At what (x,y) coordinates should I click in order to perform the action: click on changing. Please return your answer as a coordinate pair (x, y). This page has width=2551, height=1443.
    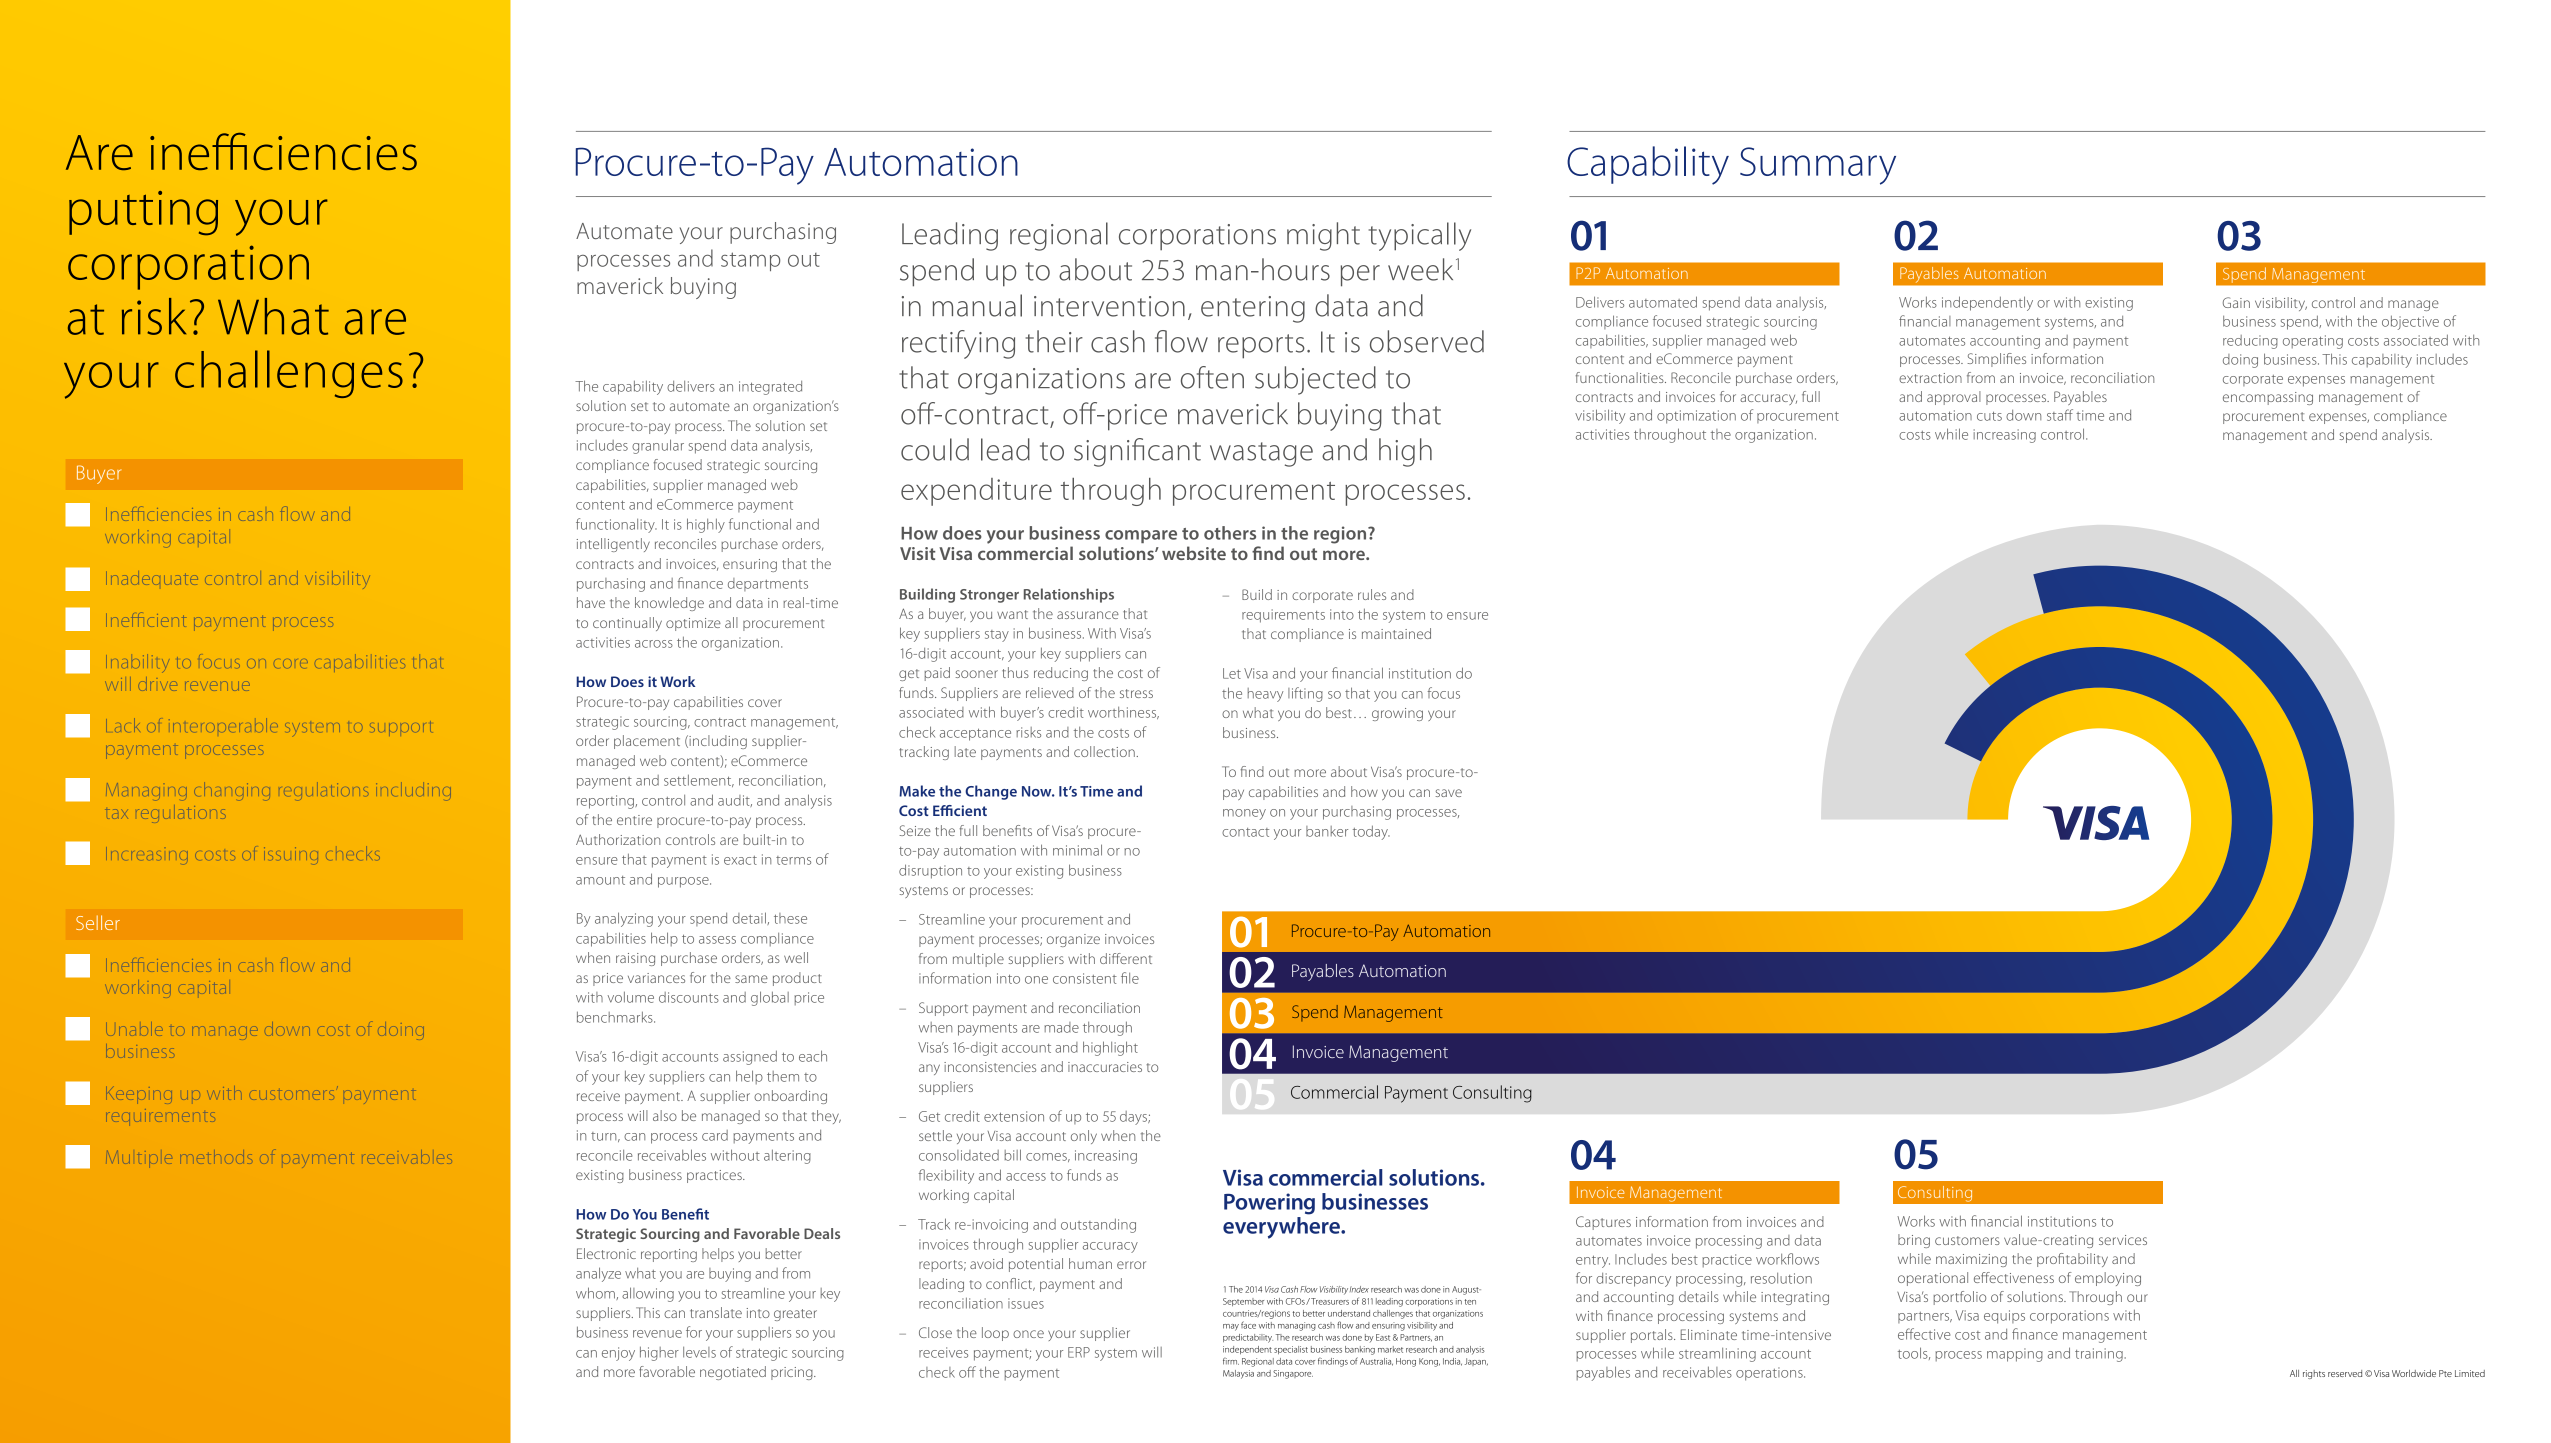
    Looking at the image, I should click on (232, 789).
